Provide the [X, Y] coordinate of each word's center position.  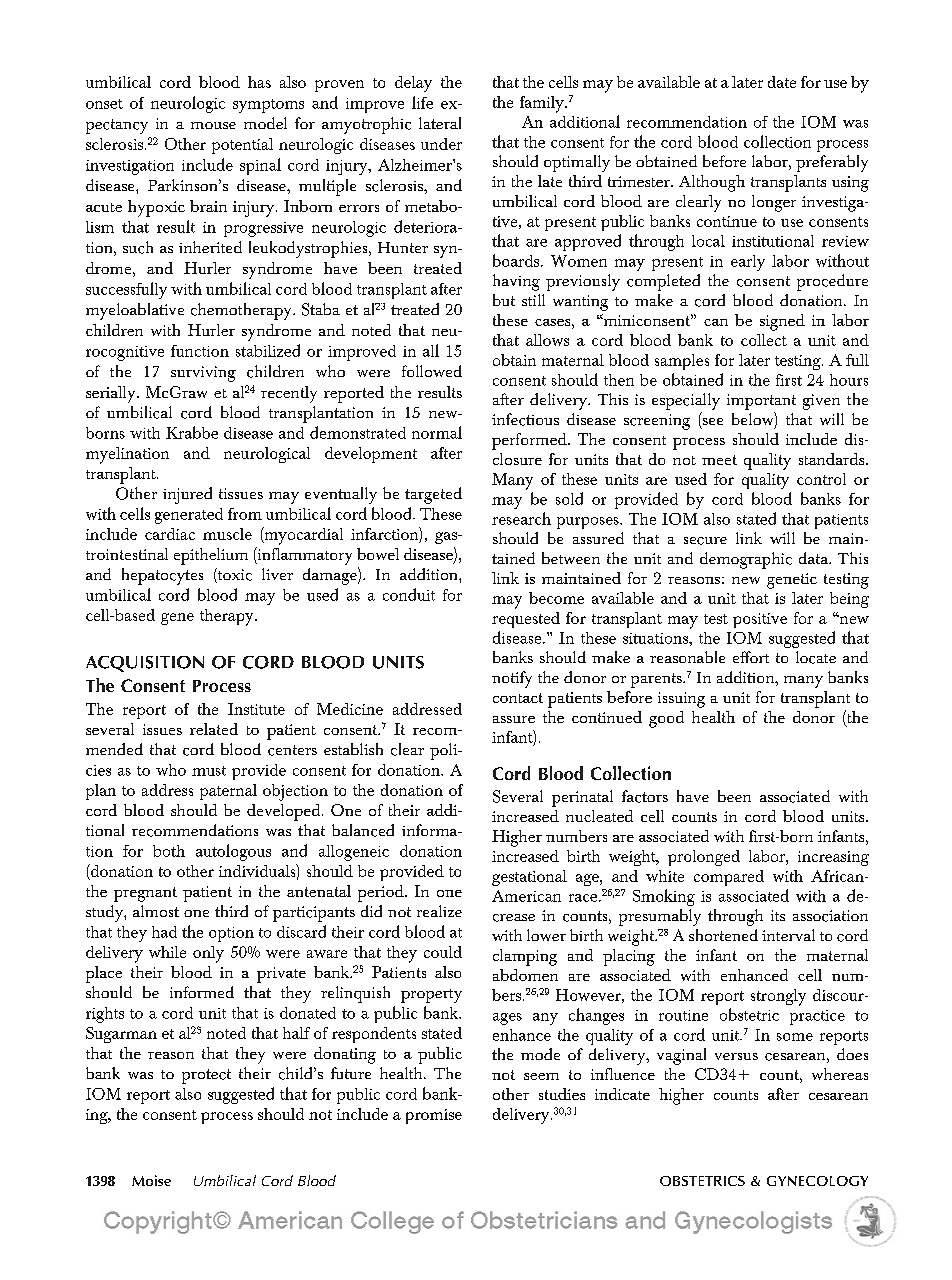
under [441, 144]
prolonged [704, 858]
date [782, 82]
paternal [228, 792]
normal [437, 432]
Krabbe [192, 432]
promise [434, 1116]
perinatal [582, 798]
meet [719, 460]
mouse [213, 125]
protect [206, 1076]
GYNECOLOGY [817, 1181]
